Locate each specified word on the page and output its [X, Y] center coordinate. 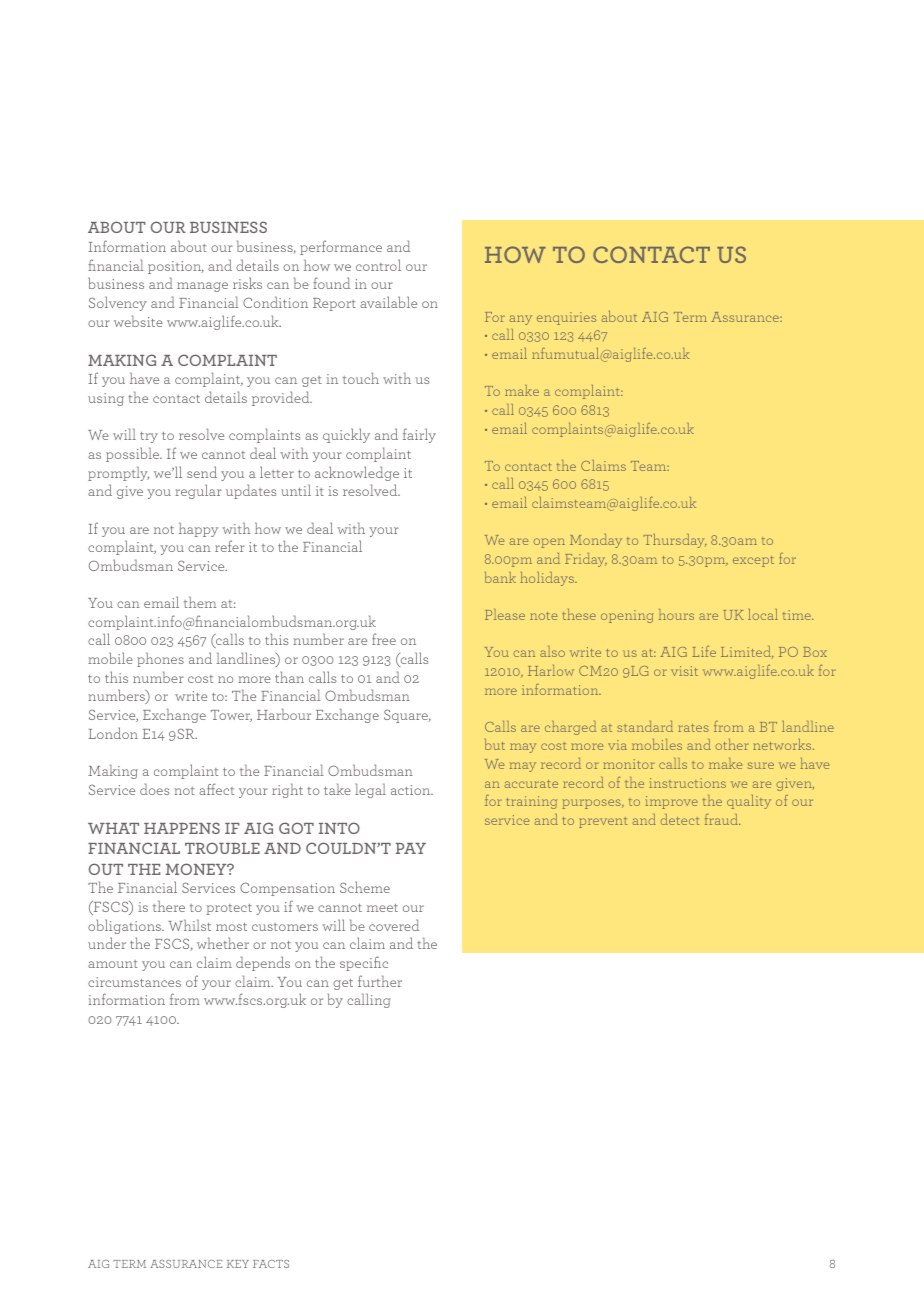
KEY [238, 1264]
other [732, 744]
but [495, 744]
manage [202, 287]
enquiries [566, 318]
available [388, 302]
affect [216, 789]
